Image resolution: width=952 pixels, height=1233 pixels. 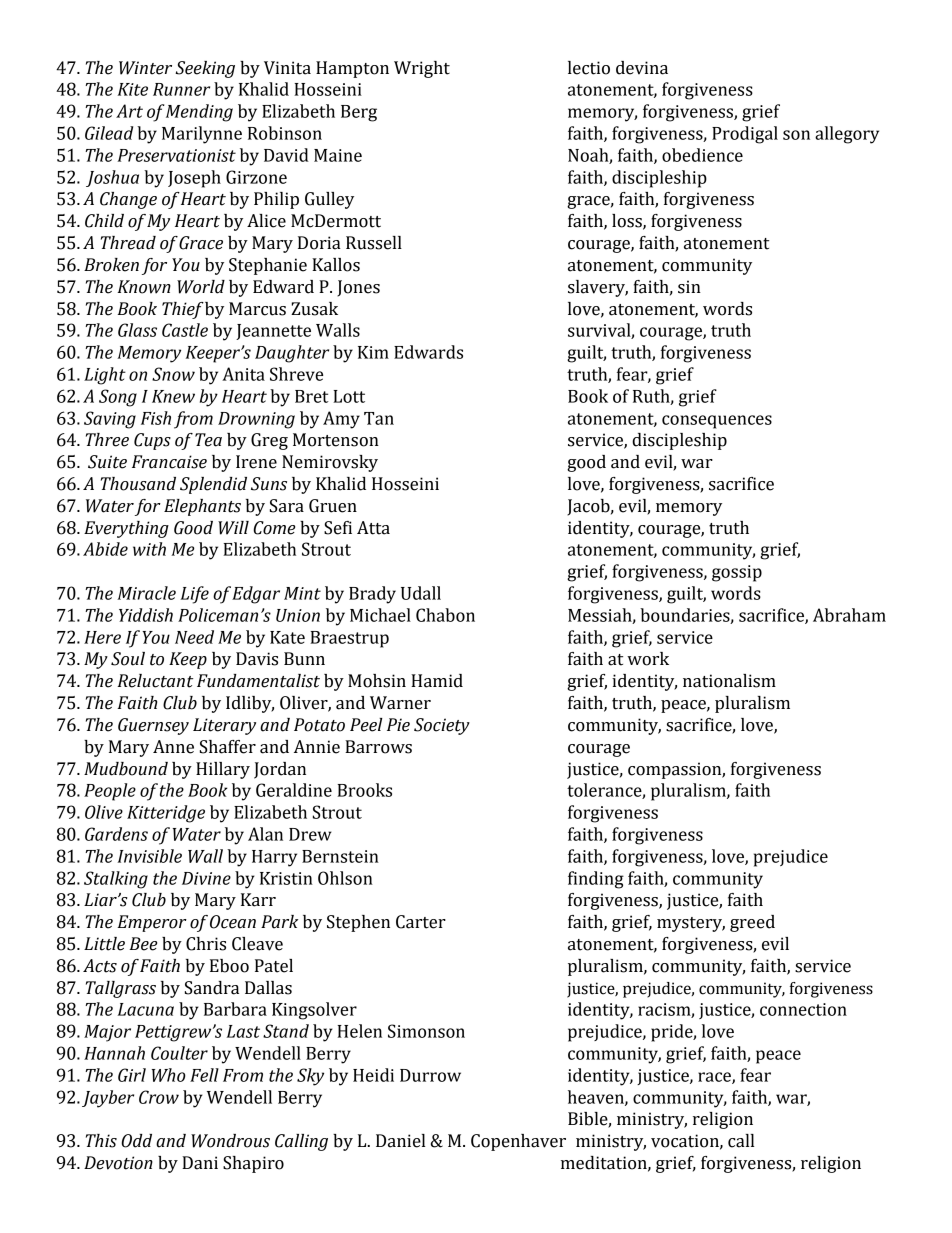 What do you see at coordinates (737, 573) in the screenshot?
I see `gossip` at bounding box center [737, 573].
